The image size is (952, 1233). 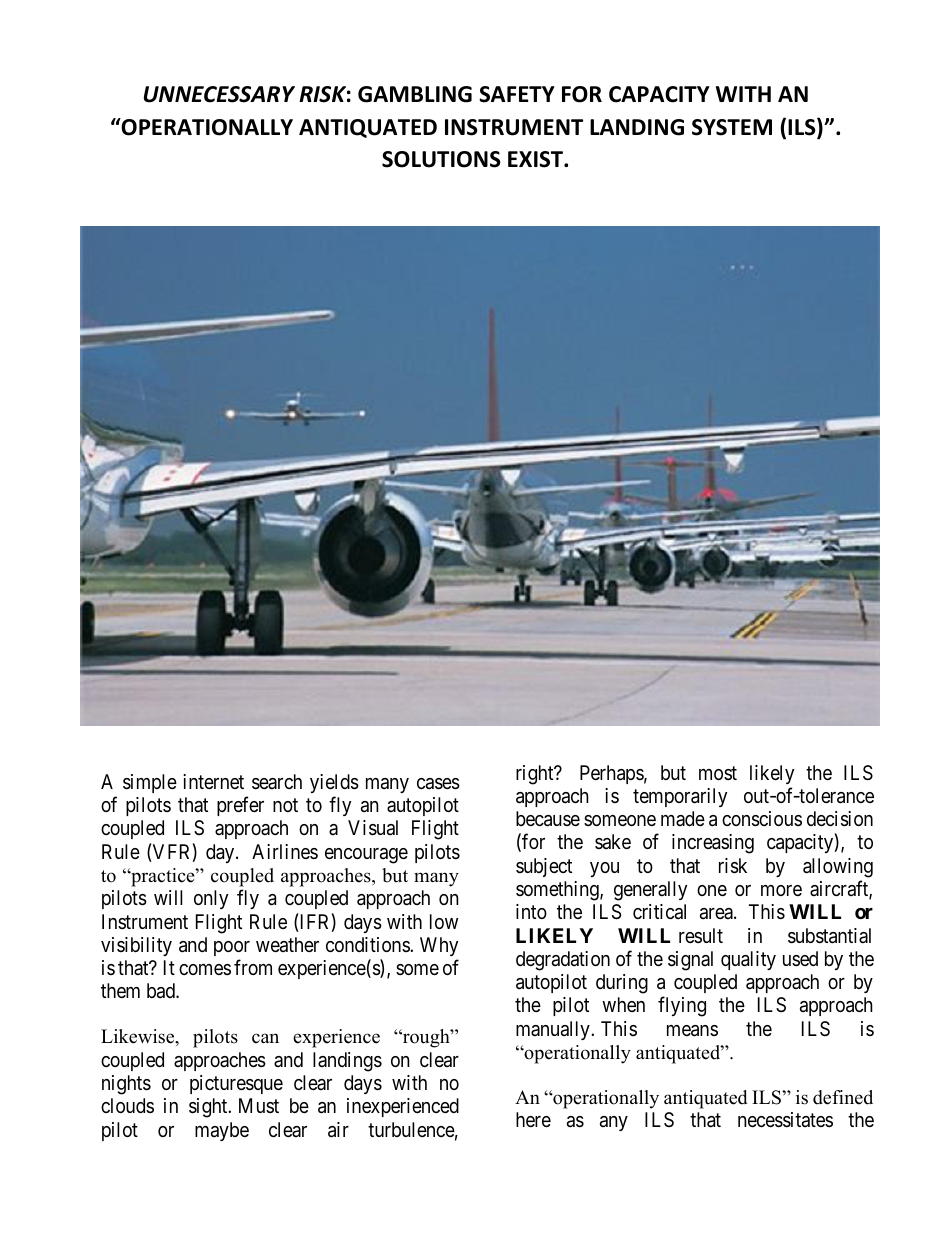 What do you see at coordinates (536, 775) in the document?
I see `right` at bounding box center [536, 775].
